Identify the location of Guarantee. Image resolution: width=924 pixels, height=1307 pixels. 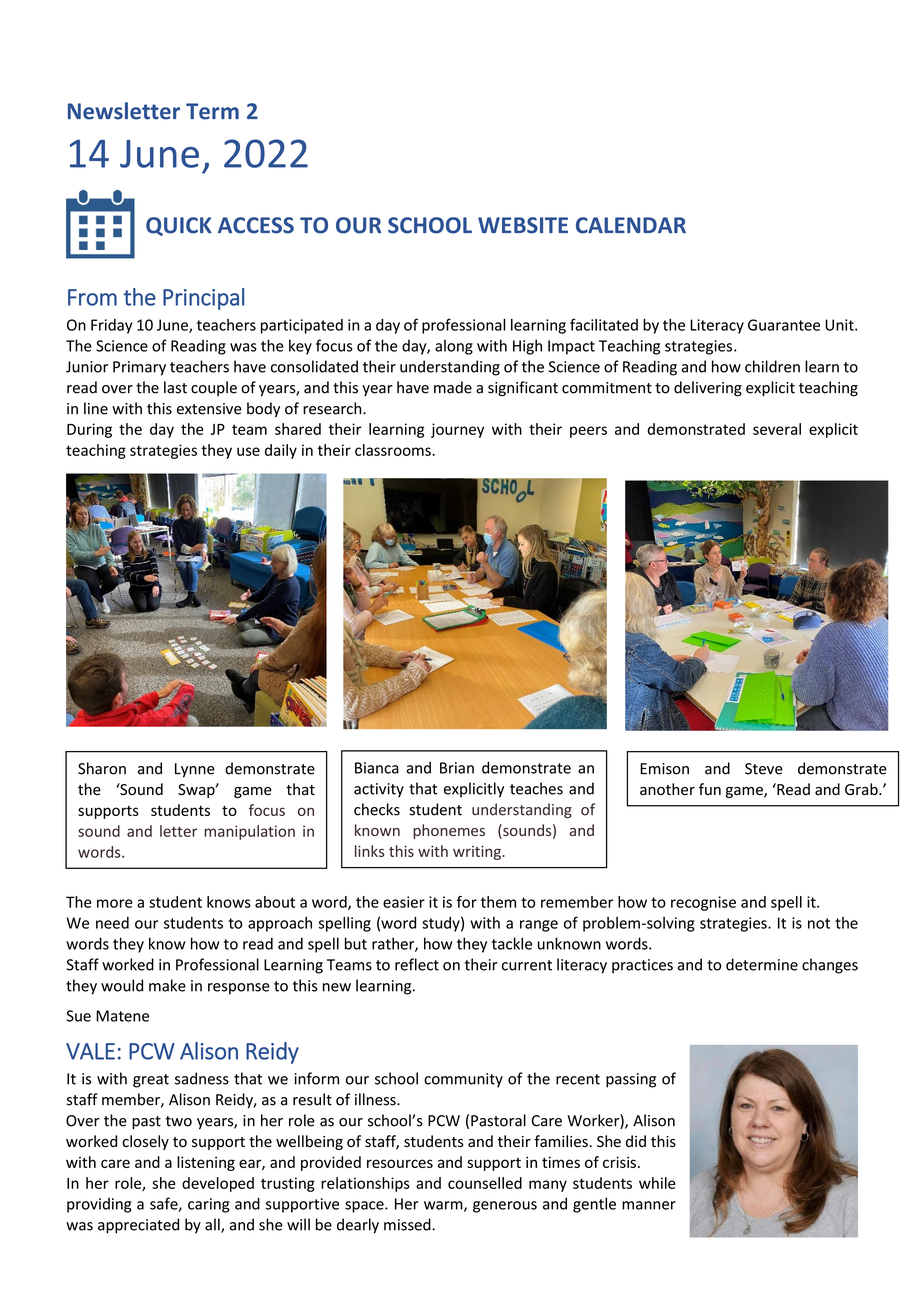
(784, 325).
